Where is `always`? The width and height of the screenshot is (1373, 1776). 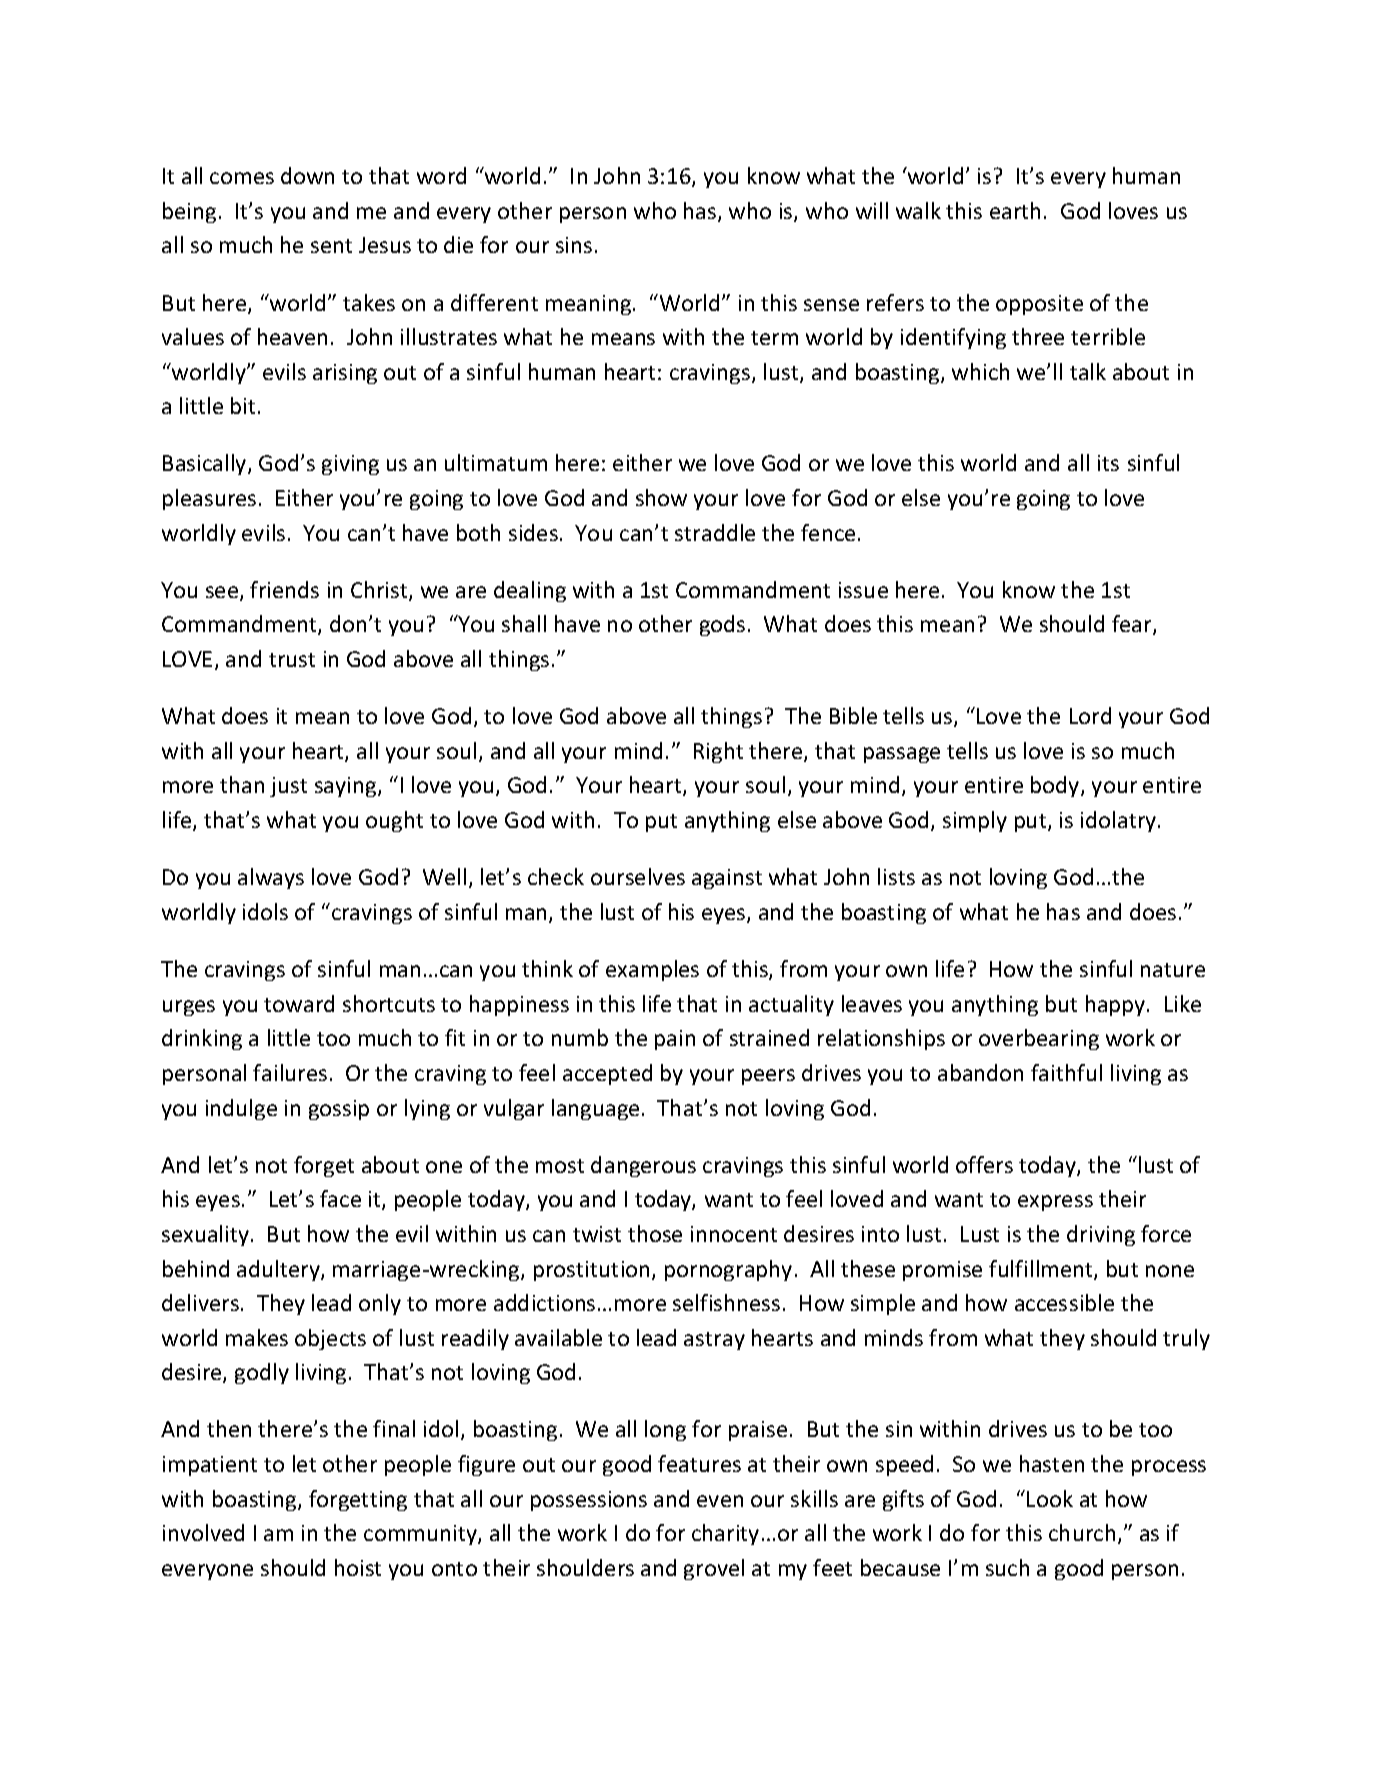
always is located at coordinates (271, 878).
